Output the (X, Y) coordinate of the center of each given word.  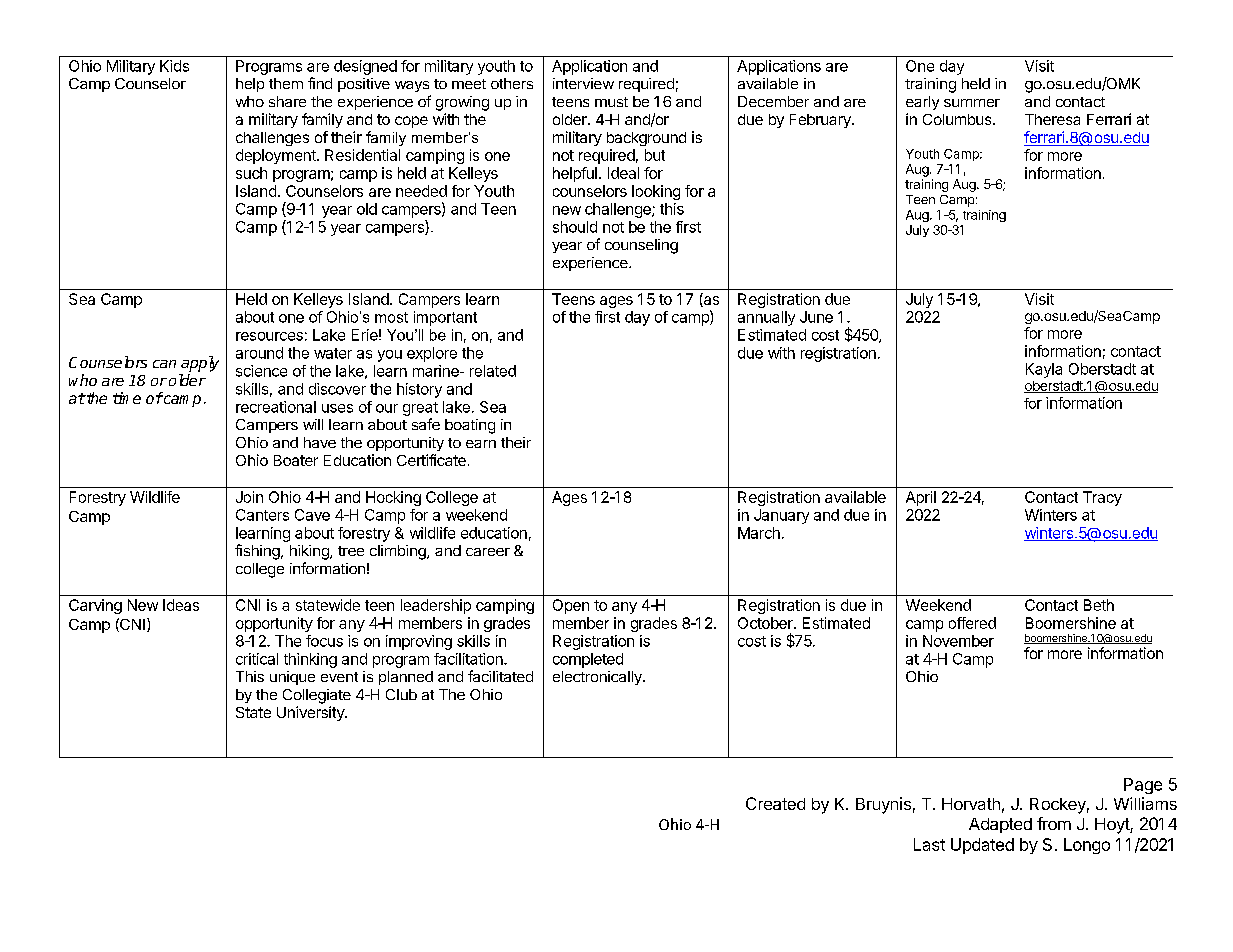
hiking (310, 552)
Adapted (1000, 825)
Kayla (1044, 370)
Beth (1099, 605)
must (611, 102)
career (488, 552)
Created (775, 803)
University (311, 713)
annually (766, 318)
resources (269, 336)
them (286, 83)
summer (972, 103)
